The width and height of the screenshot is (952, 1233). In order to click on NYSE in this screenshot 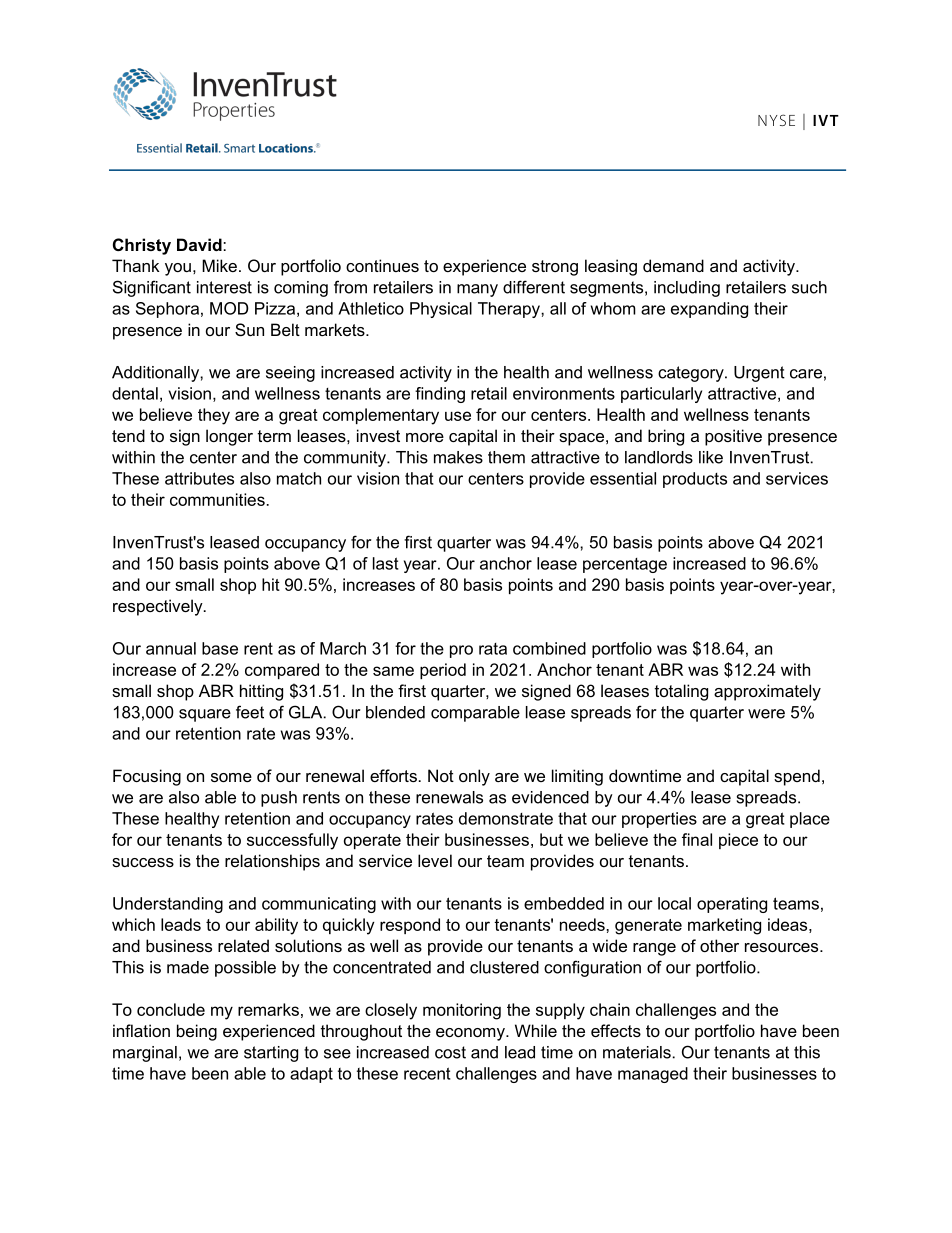, I will do `click(776, 120)`.
